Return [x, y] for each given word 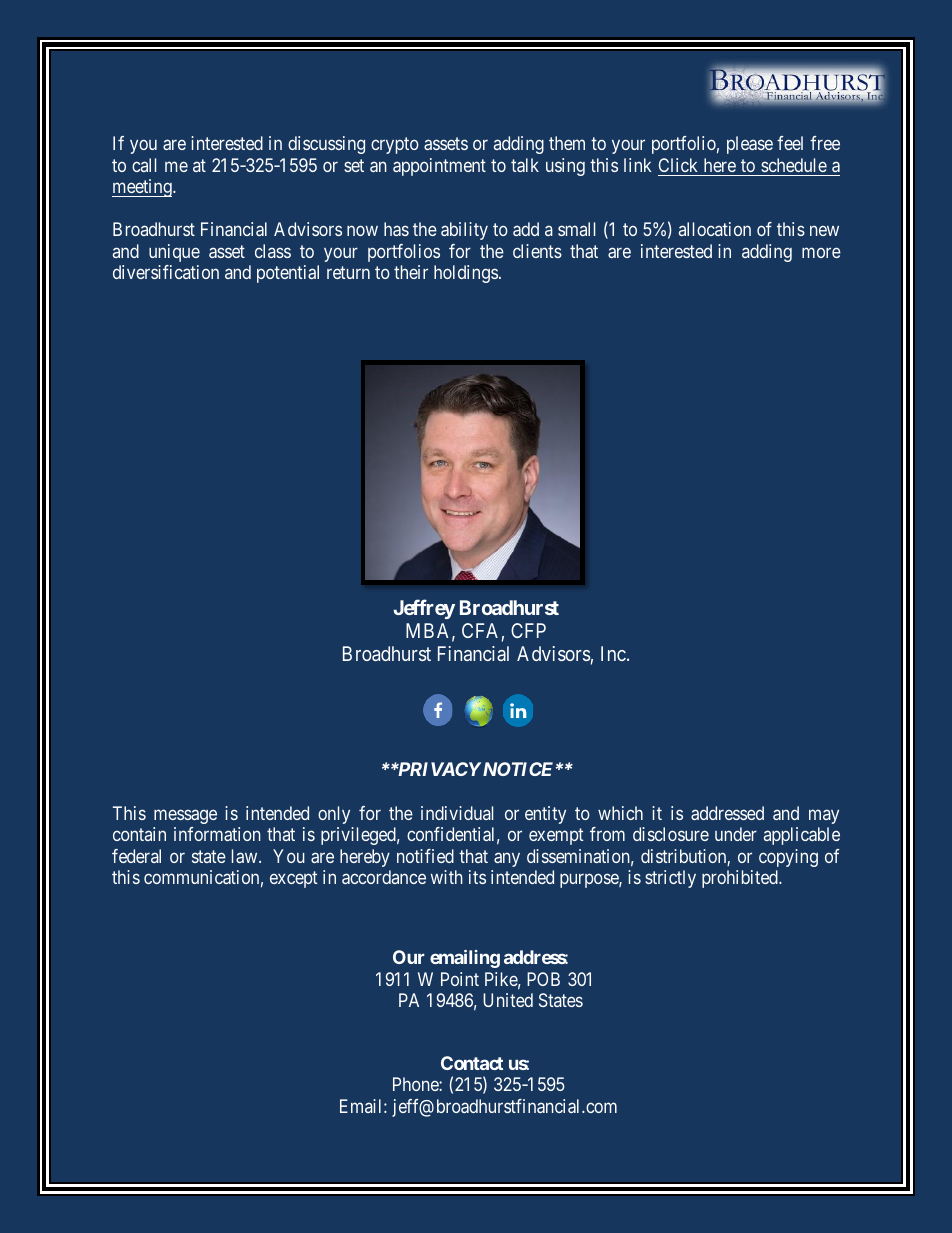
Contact [472, 1063]
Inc [613, 653]
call [144, 165]
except [293, 879]
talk [525, 165]
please [750, 145]
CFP [528, 630]
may [824, 816]
